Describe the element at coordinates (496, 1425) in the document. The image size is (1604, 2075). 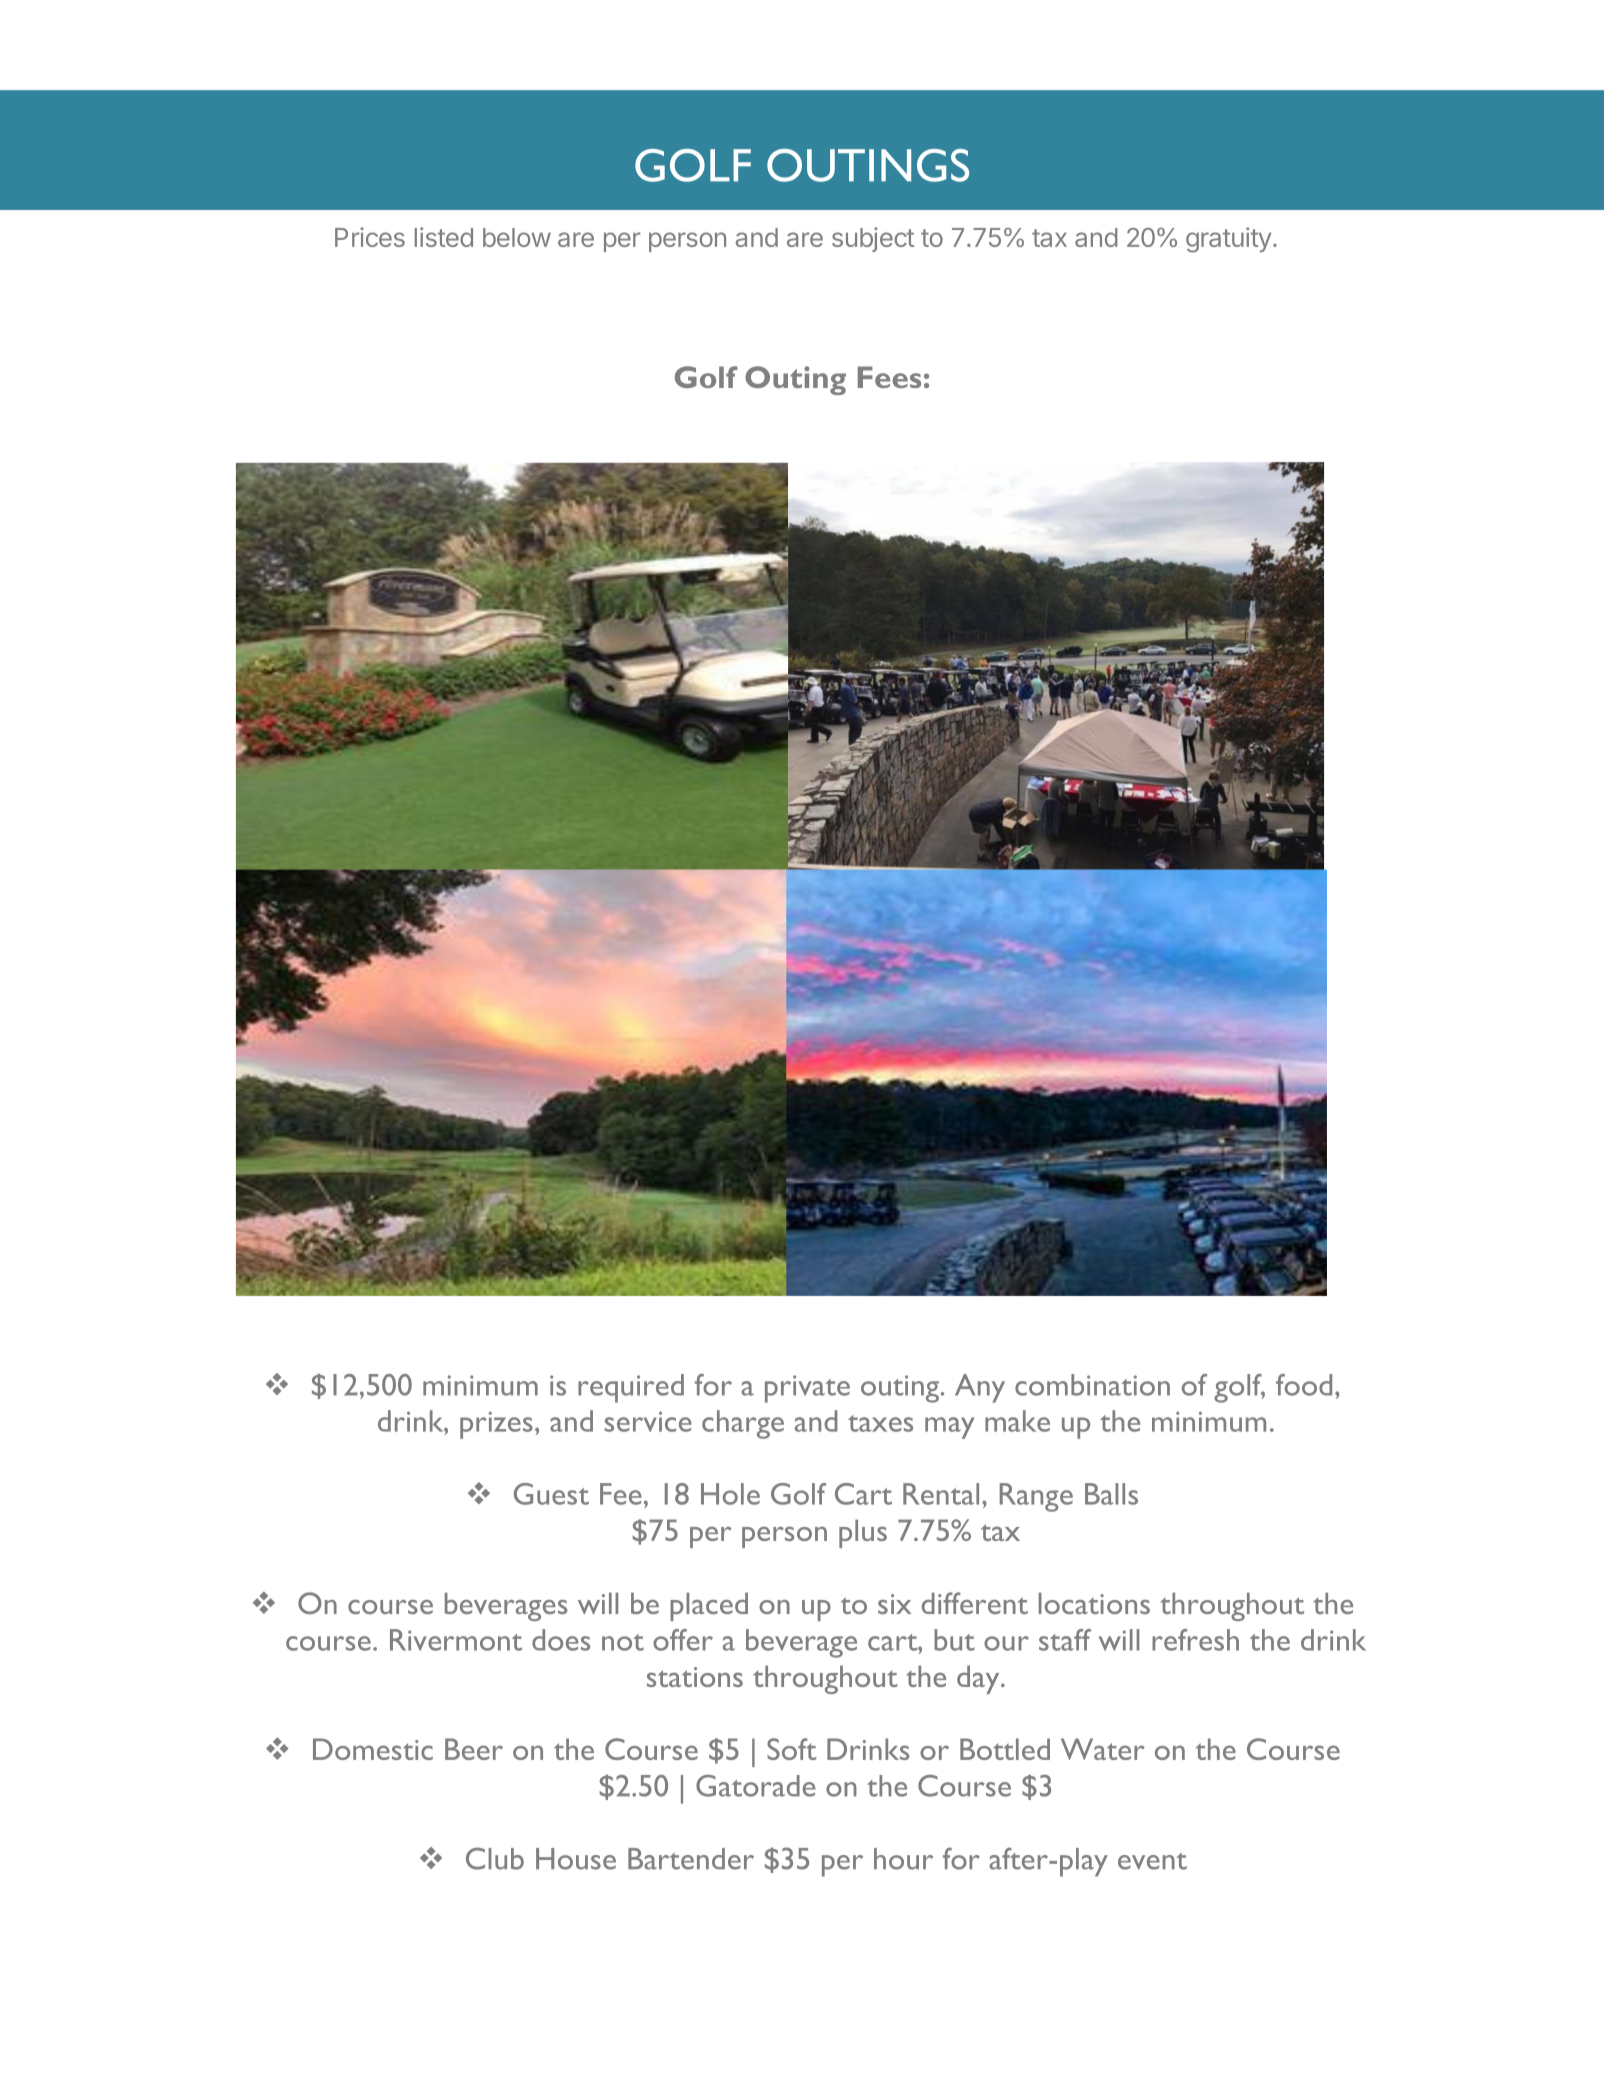
I see `prizes` at that location.
